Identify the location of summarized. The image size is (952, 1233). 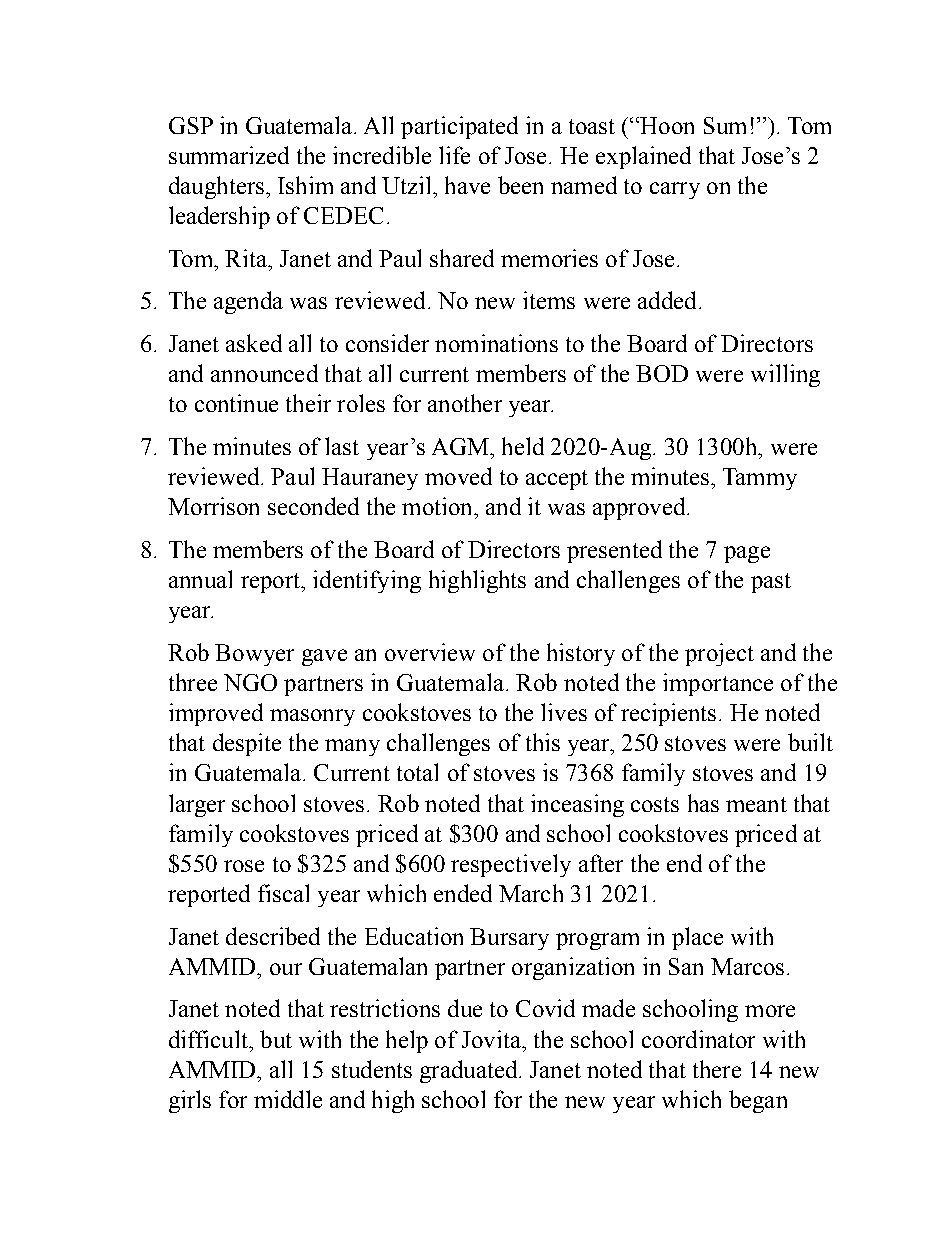
(229, 155).
